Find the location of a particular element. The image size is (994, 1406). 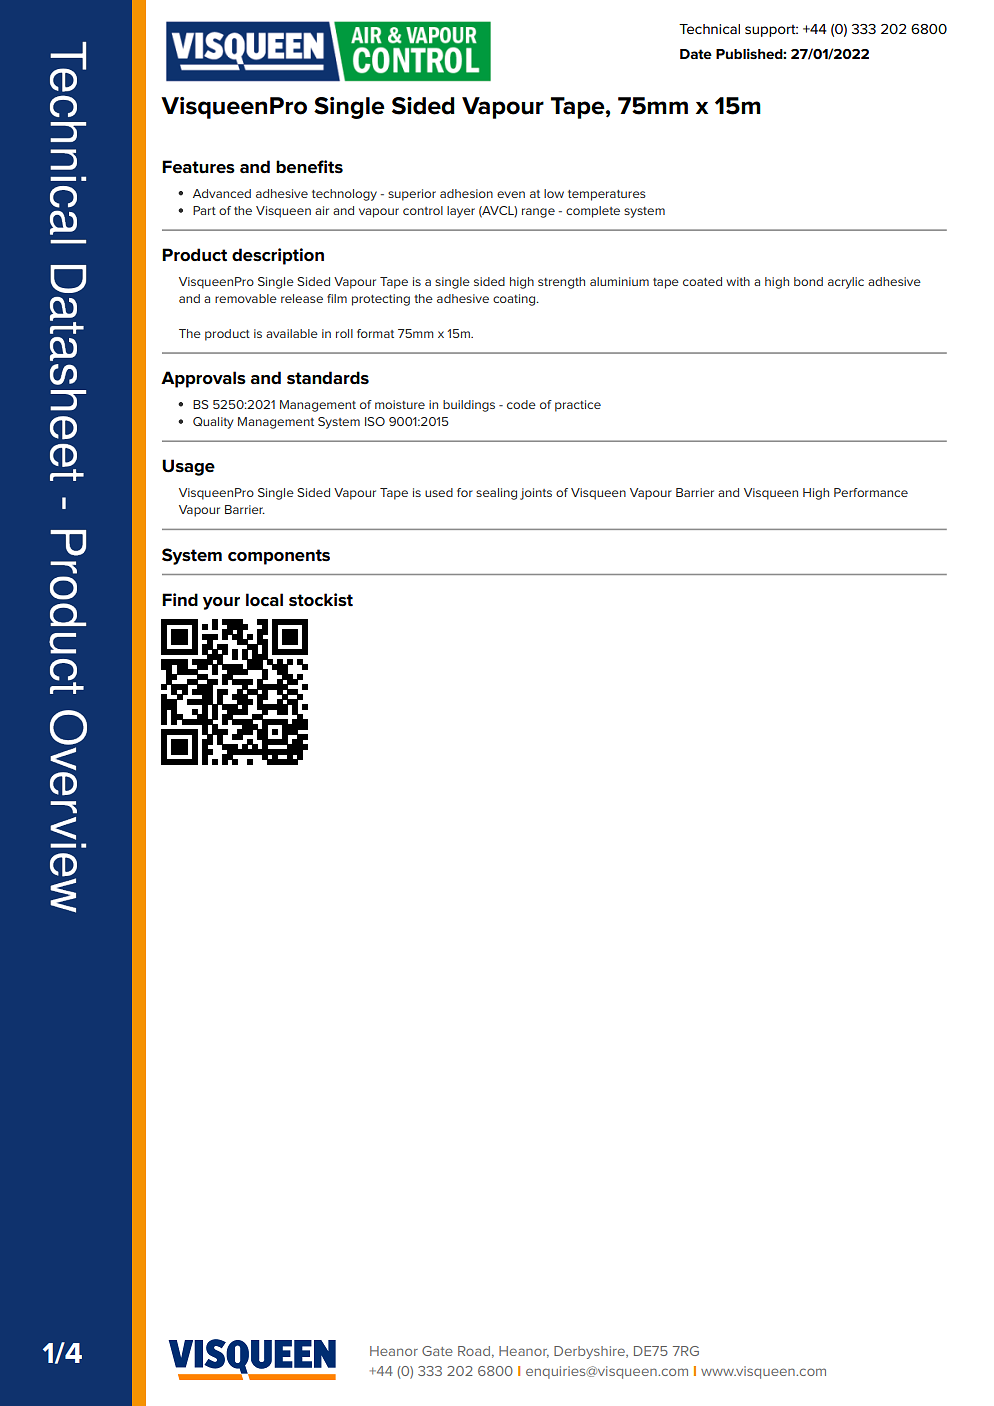

sealing is located at coordinates (496, 494).
